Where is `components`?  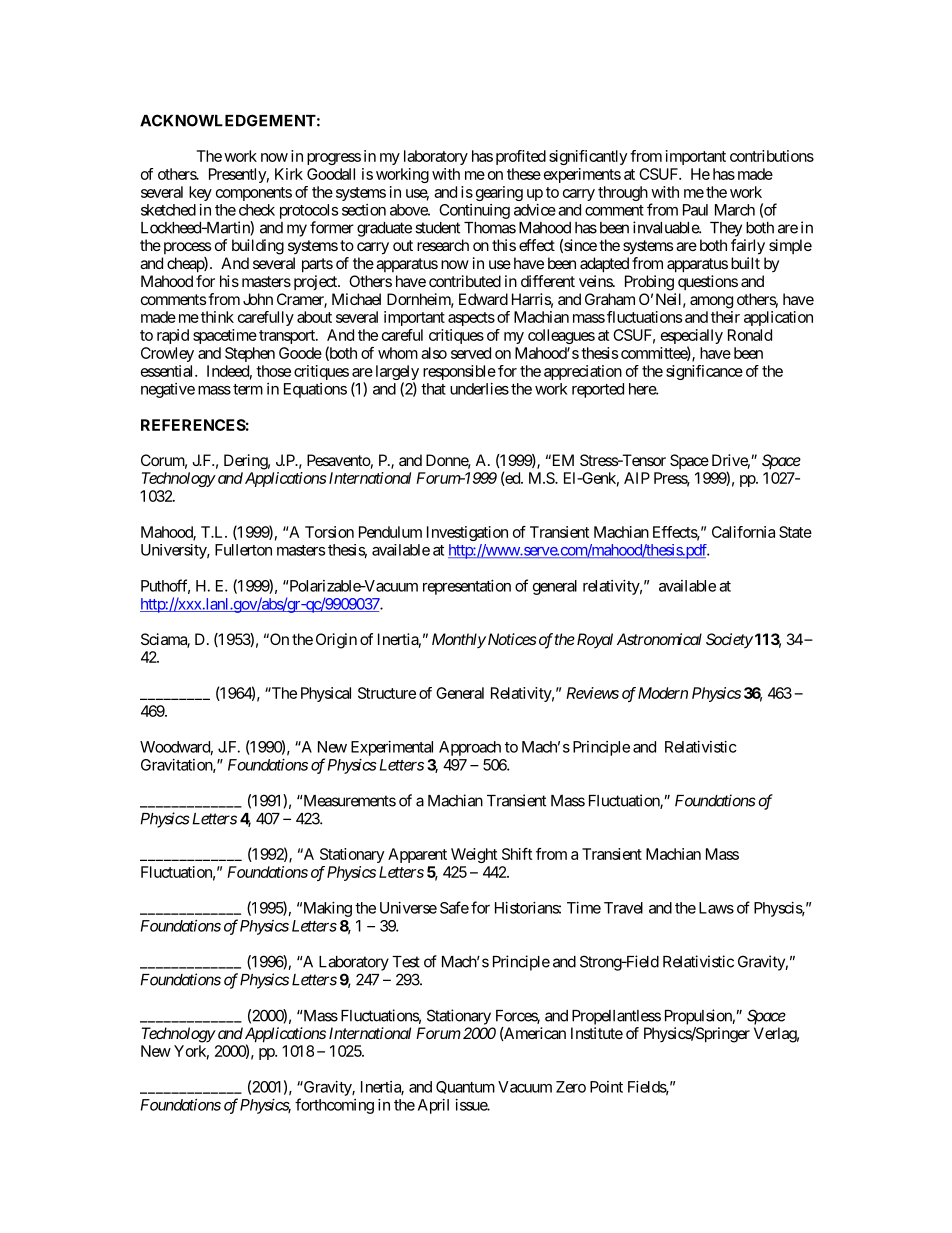 components is located at coordinates (254, 194).
